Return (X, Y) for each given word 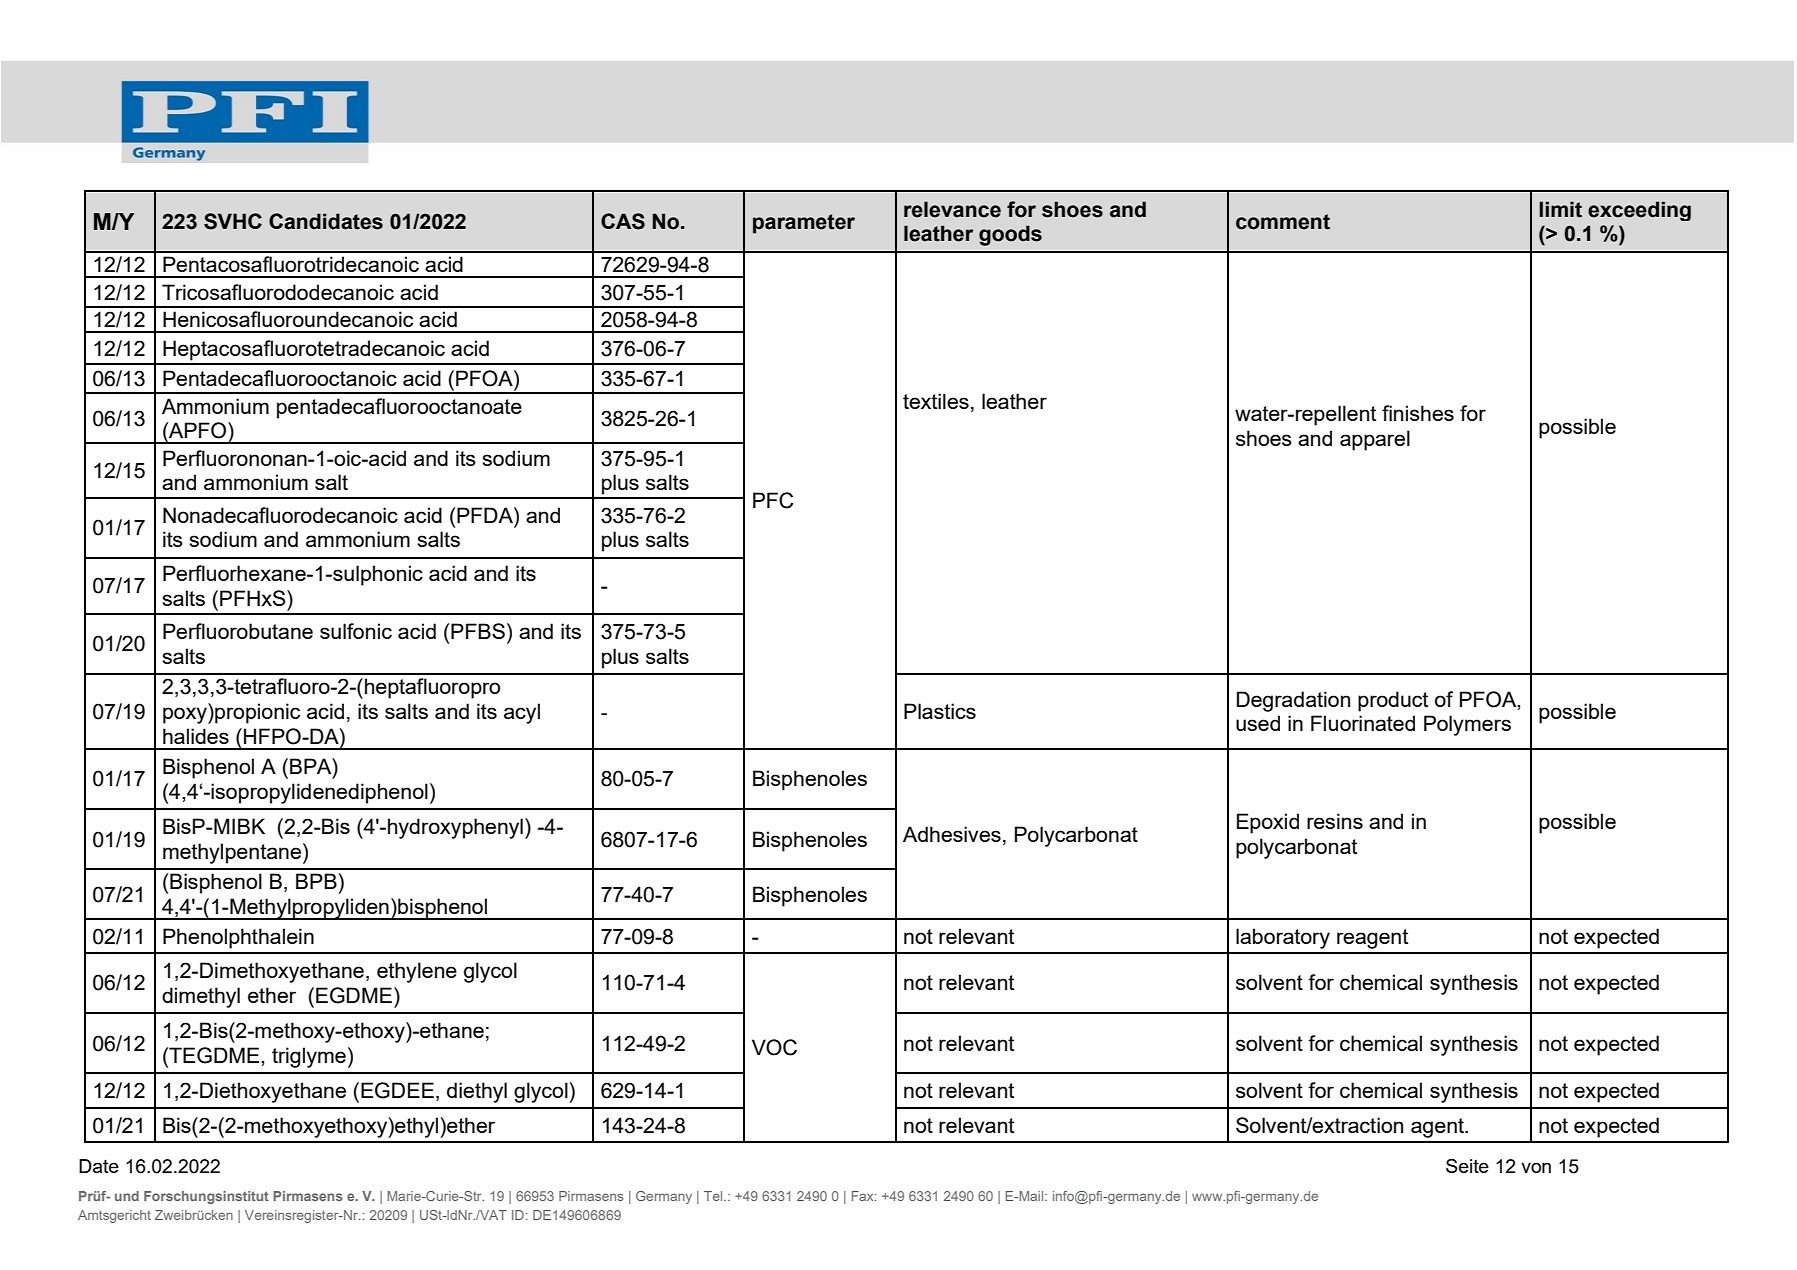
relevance (952, 209)
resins (1335, 821)
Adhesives (952, 834)
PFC (773, 500)
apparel (1375, 440)
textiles (936, 401)
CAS (623, 221)
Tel (714, 1196)
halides (196, 736)
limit (1560, 209)
